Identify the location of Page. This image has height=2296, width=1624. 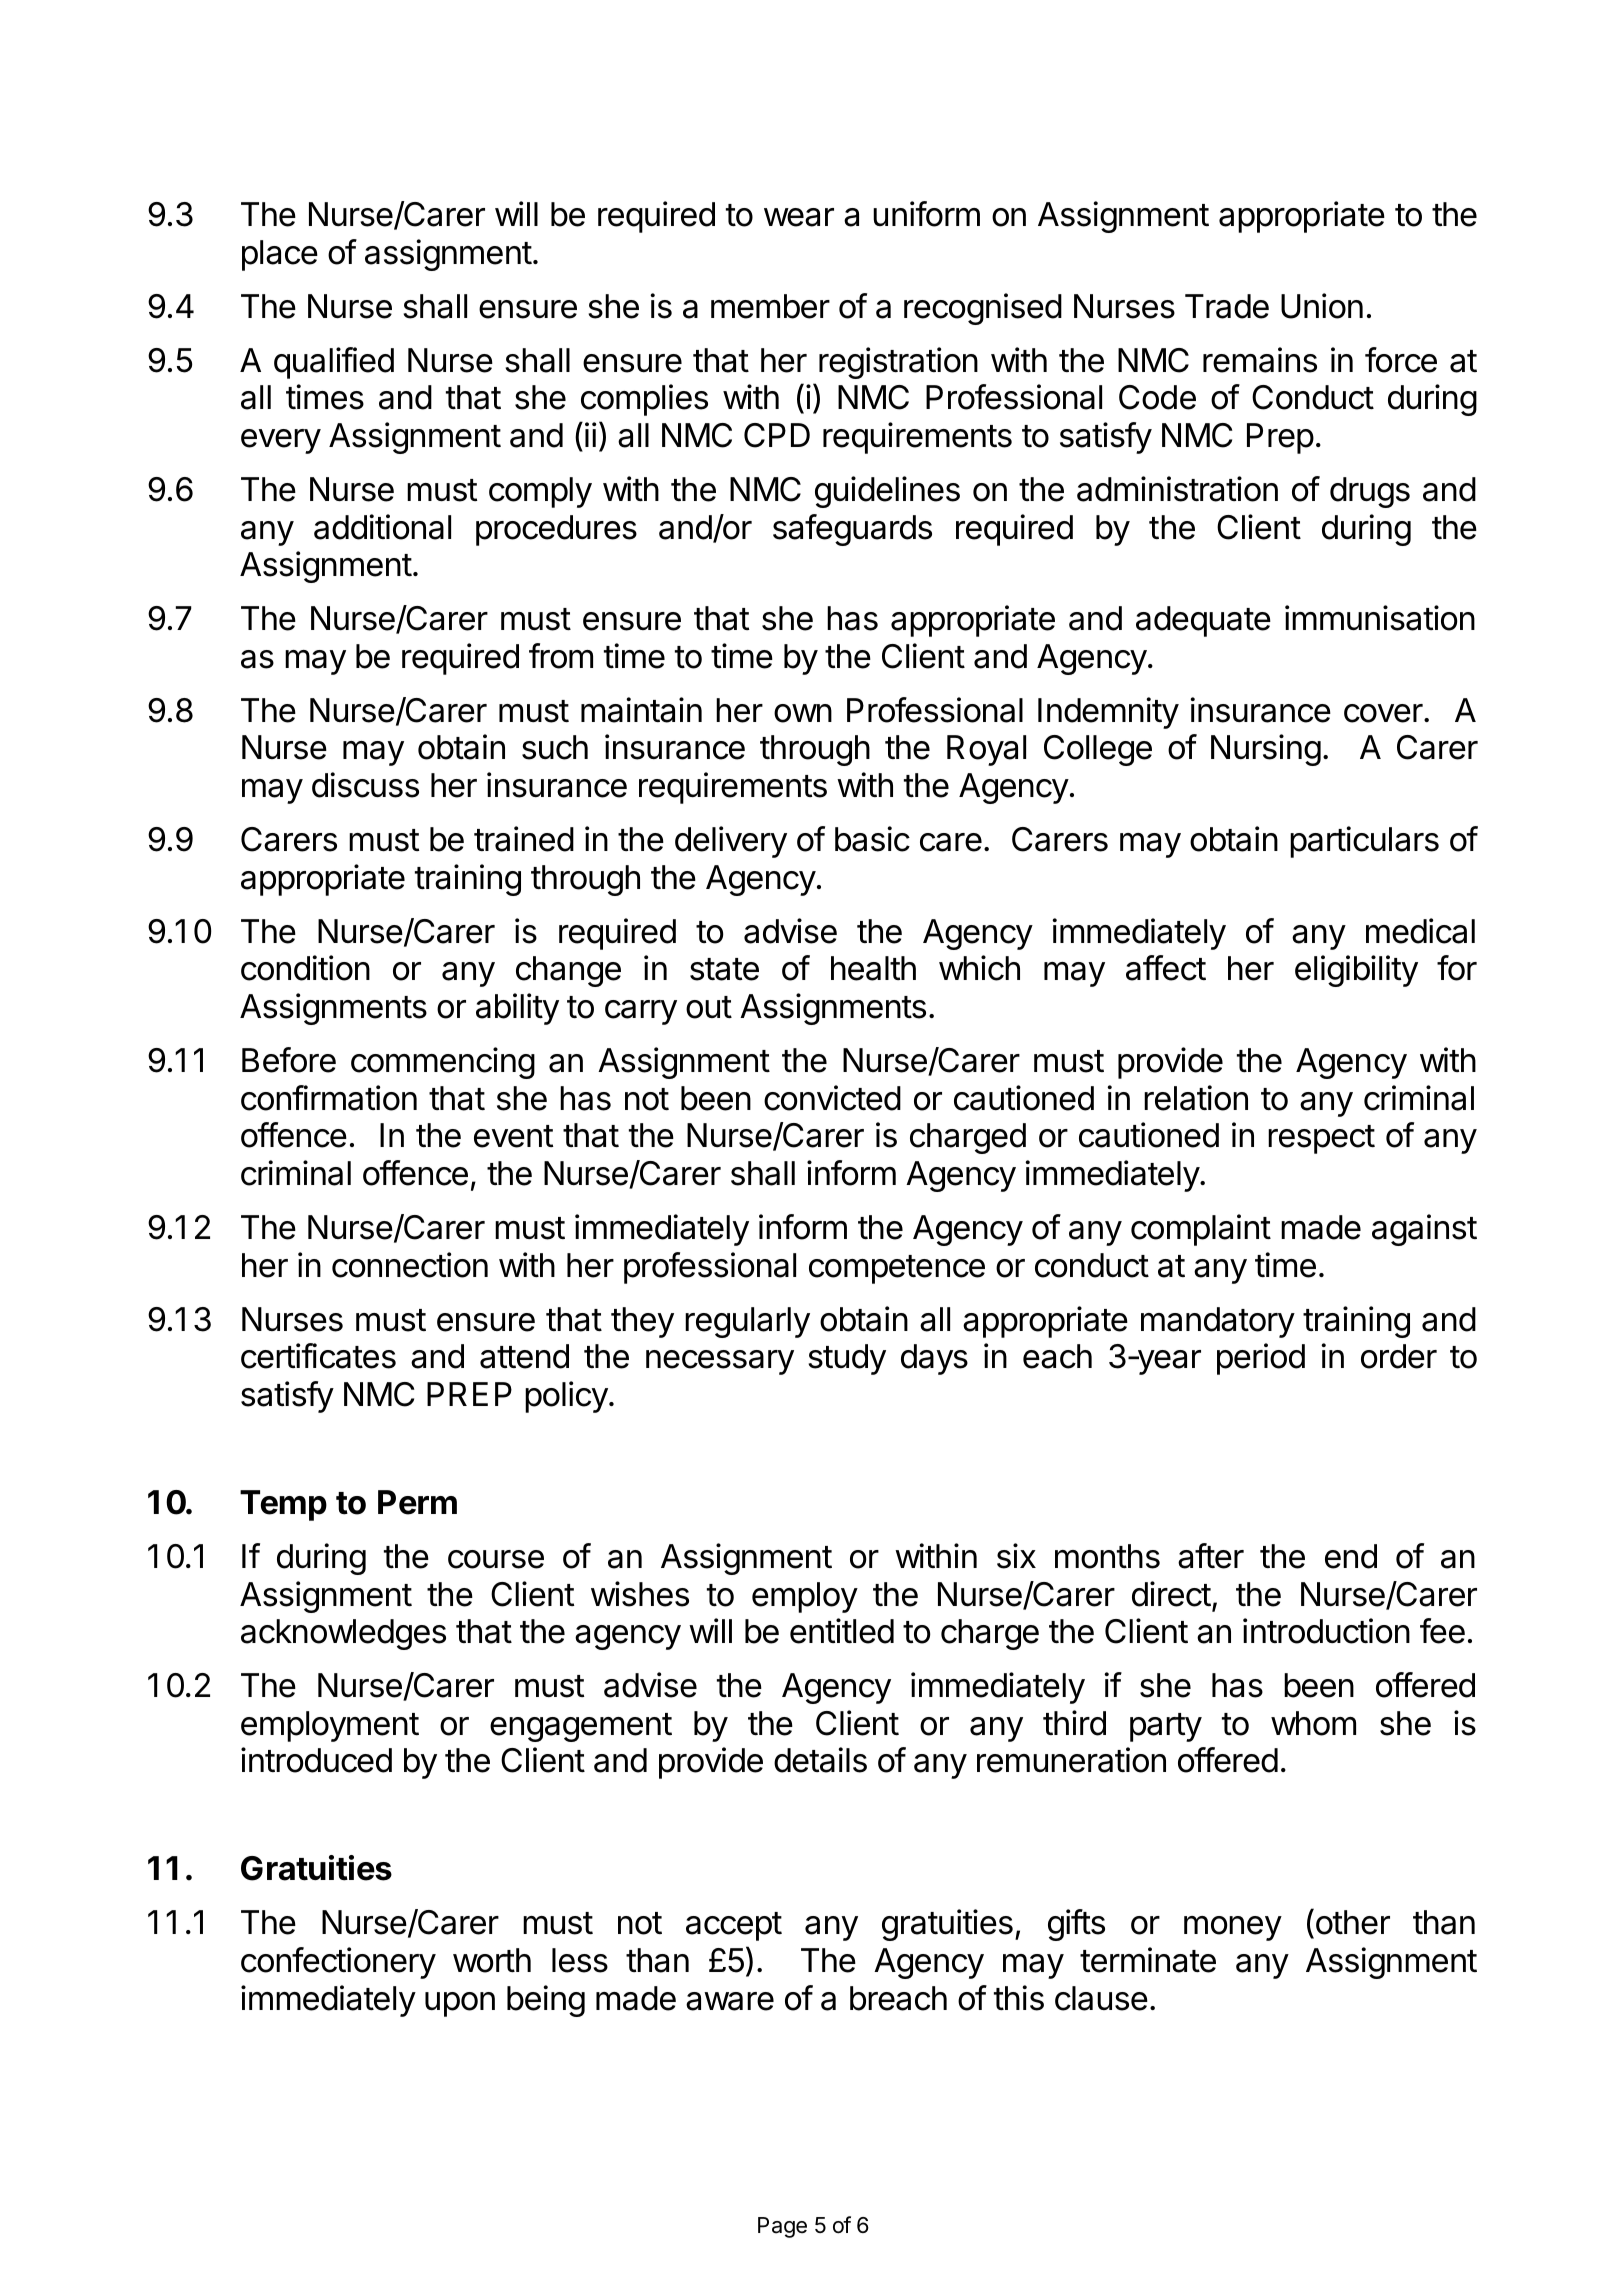
(782, 2227).
